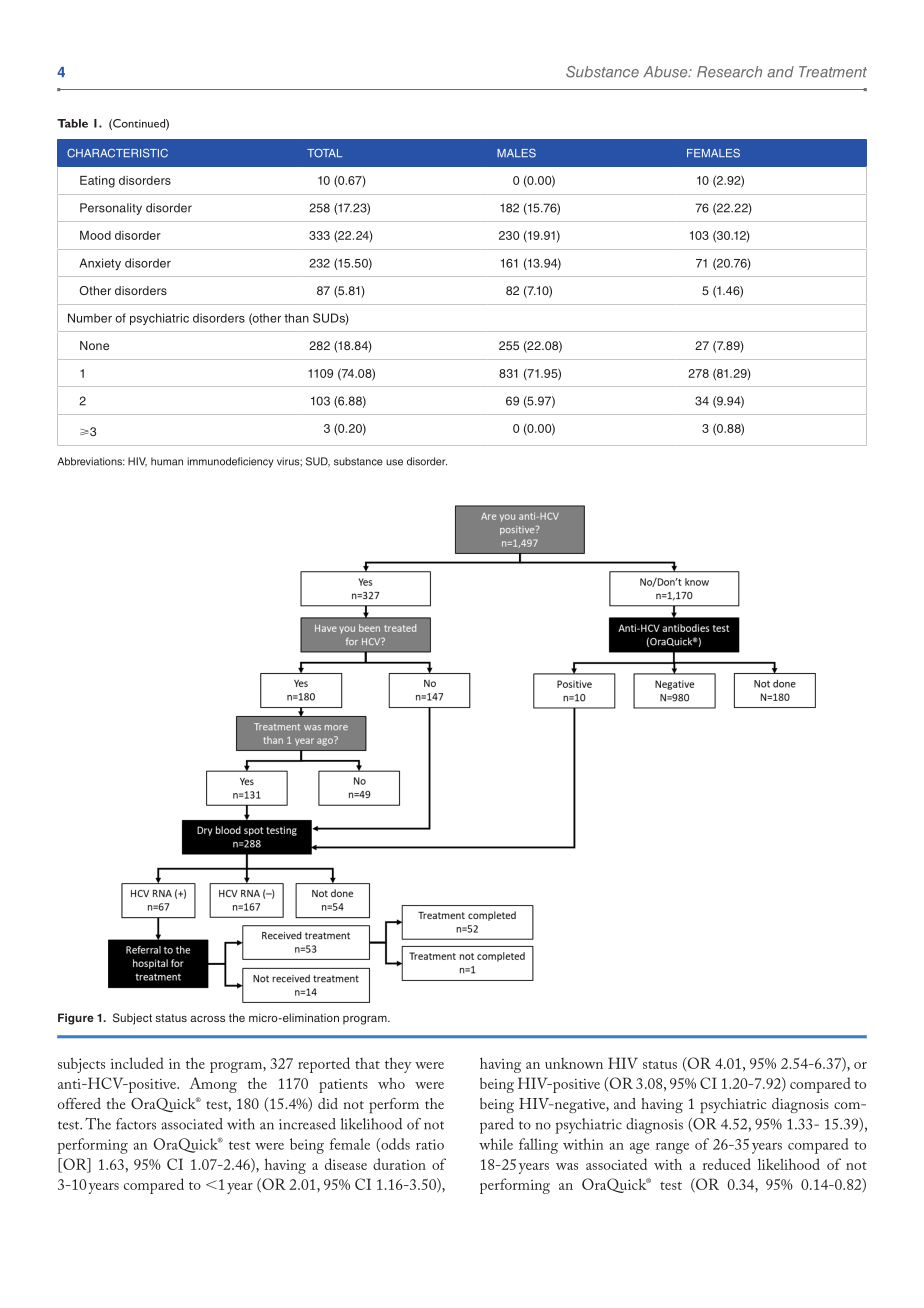 This page has width=924, height=1308. What do you see at coordinates (167, 461) in the page?
I see `human` at bounding box center [167, 461].
